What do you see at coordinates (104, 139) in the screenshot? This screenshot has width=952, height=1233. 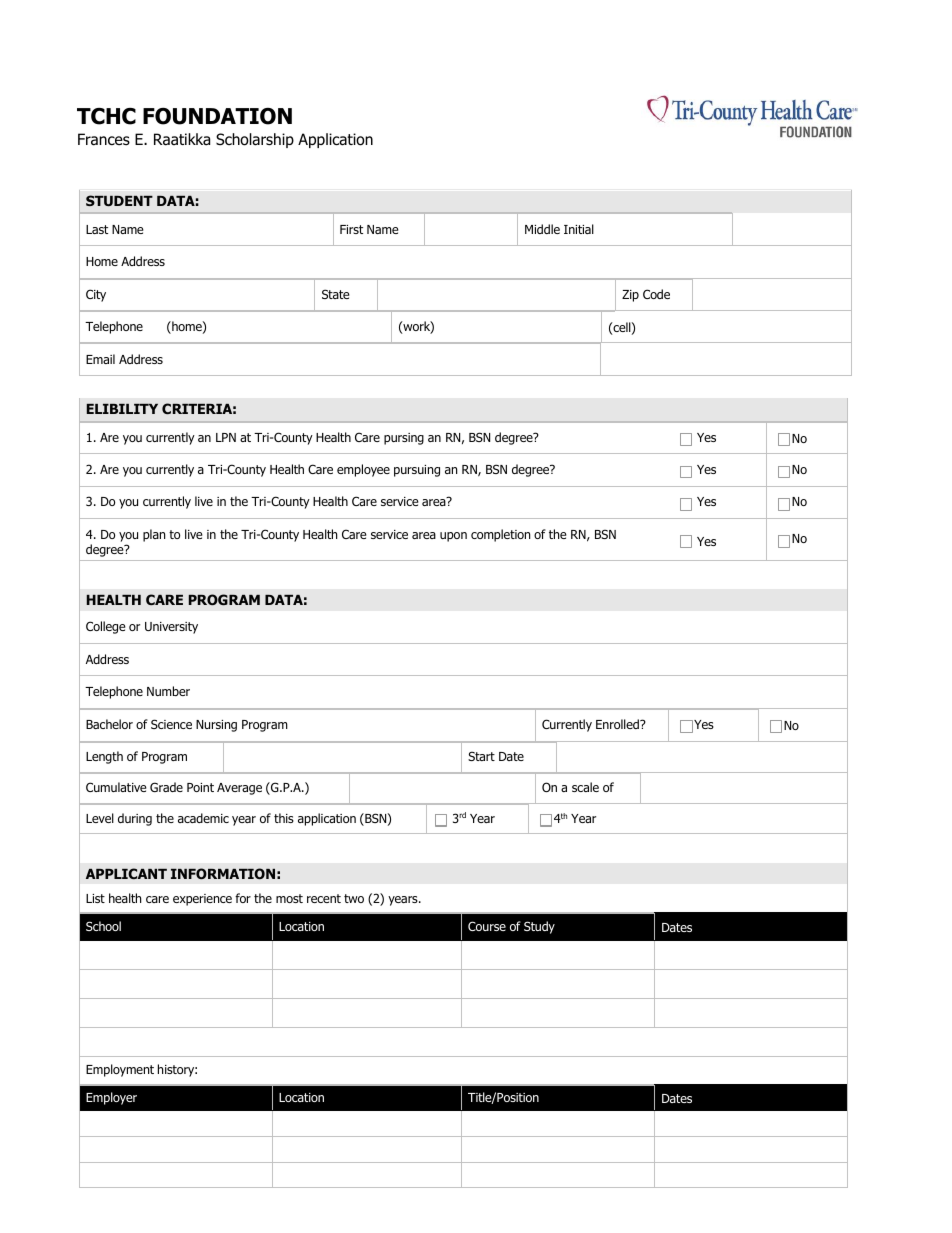 I see `Frances` at bounding box center [104, 139].
